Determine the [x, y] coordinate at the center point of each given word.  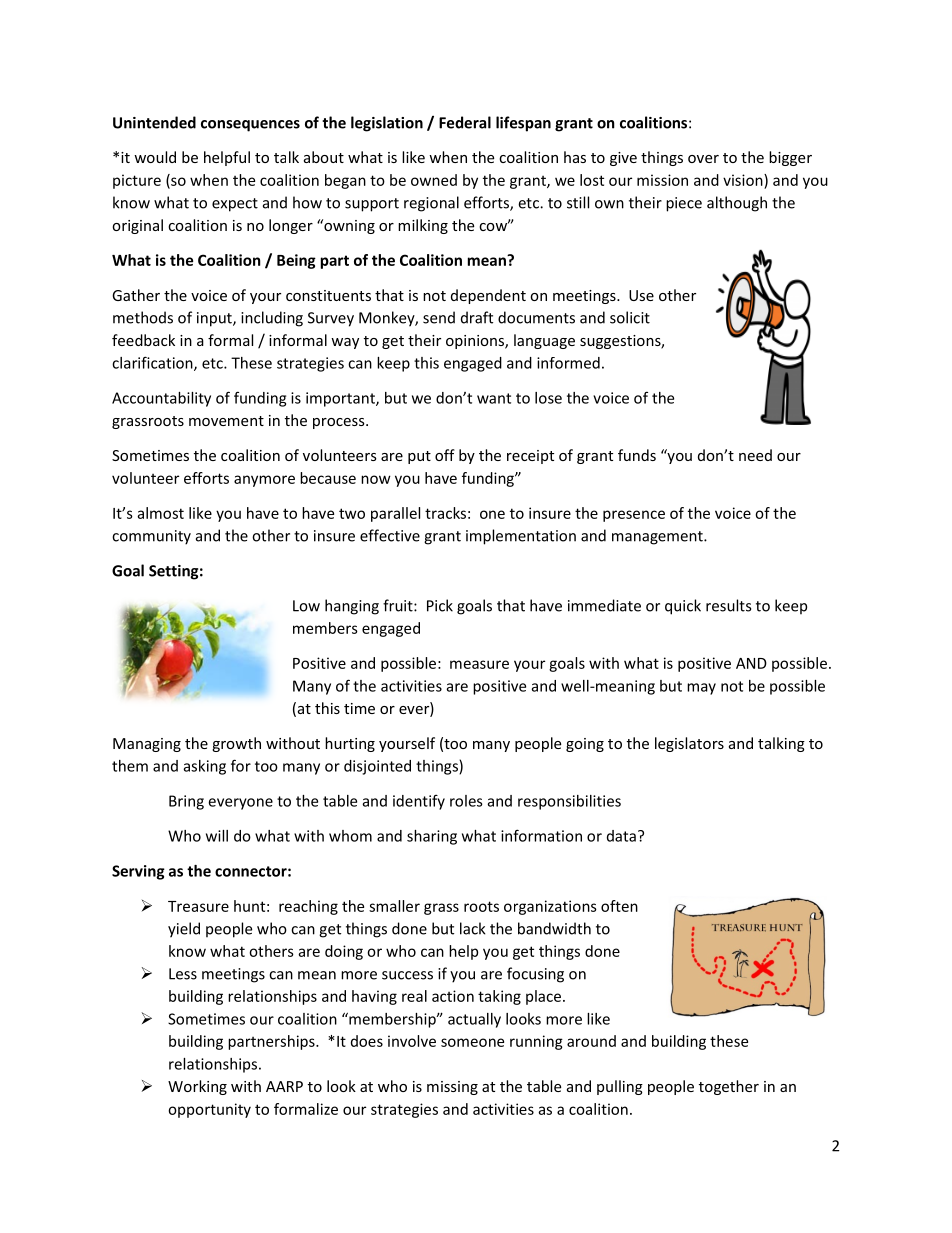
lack [473, 928]
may [701, 689]
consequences [250, 126]
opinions [476, 342]
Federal [465, 122]
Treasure [198, 906]
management [658, 538]
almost [160, 513]
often [619, 906]
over [703, 159]
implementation [521, 537]
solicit [630, 317]
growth [236, 744]
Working [197, 1087]
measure [479, 664]
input [215, 319]
